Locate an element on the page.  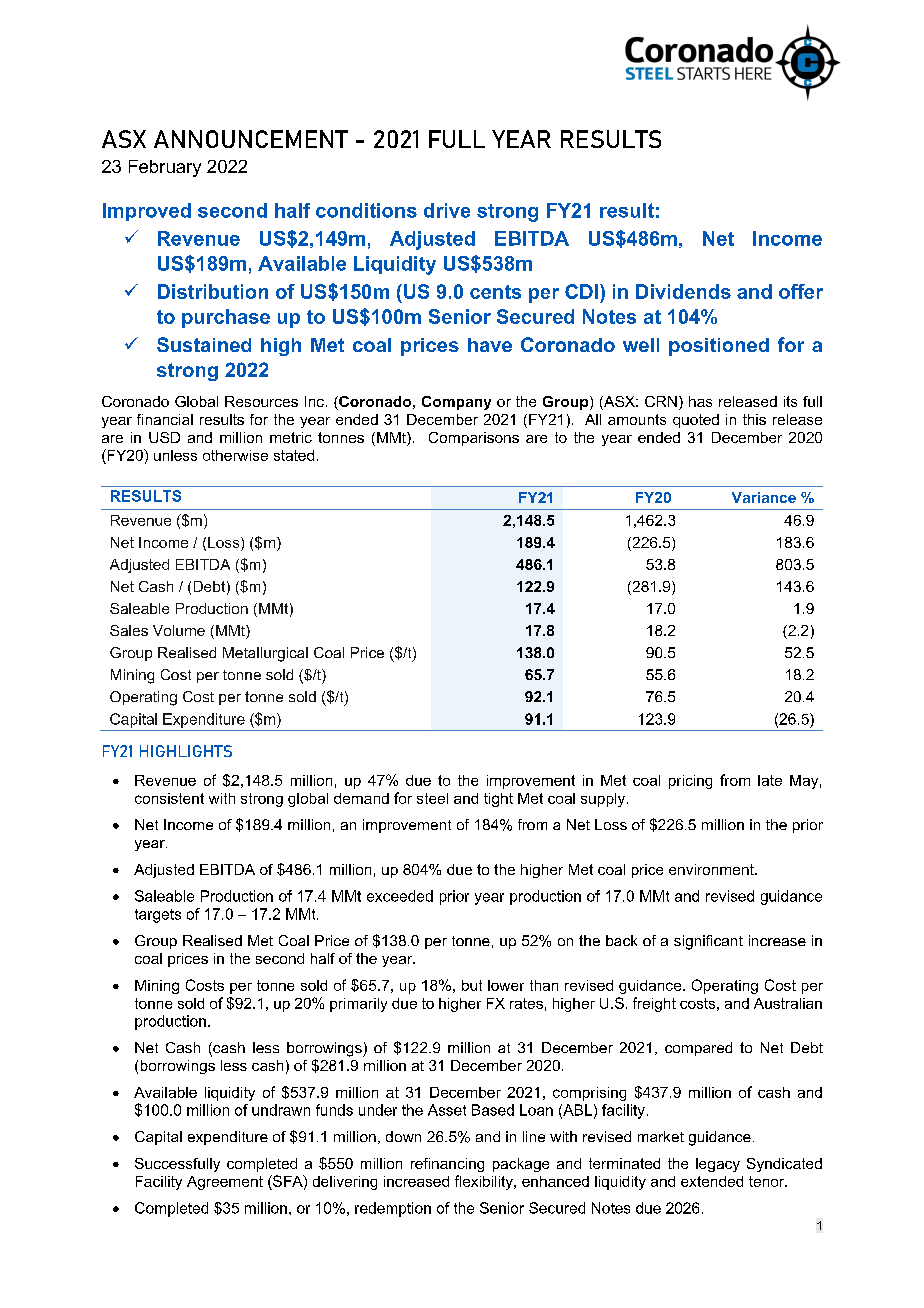
Dividends is located at coordinates (683, 291).
